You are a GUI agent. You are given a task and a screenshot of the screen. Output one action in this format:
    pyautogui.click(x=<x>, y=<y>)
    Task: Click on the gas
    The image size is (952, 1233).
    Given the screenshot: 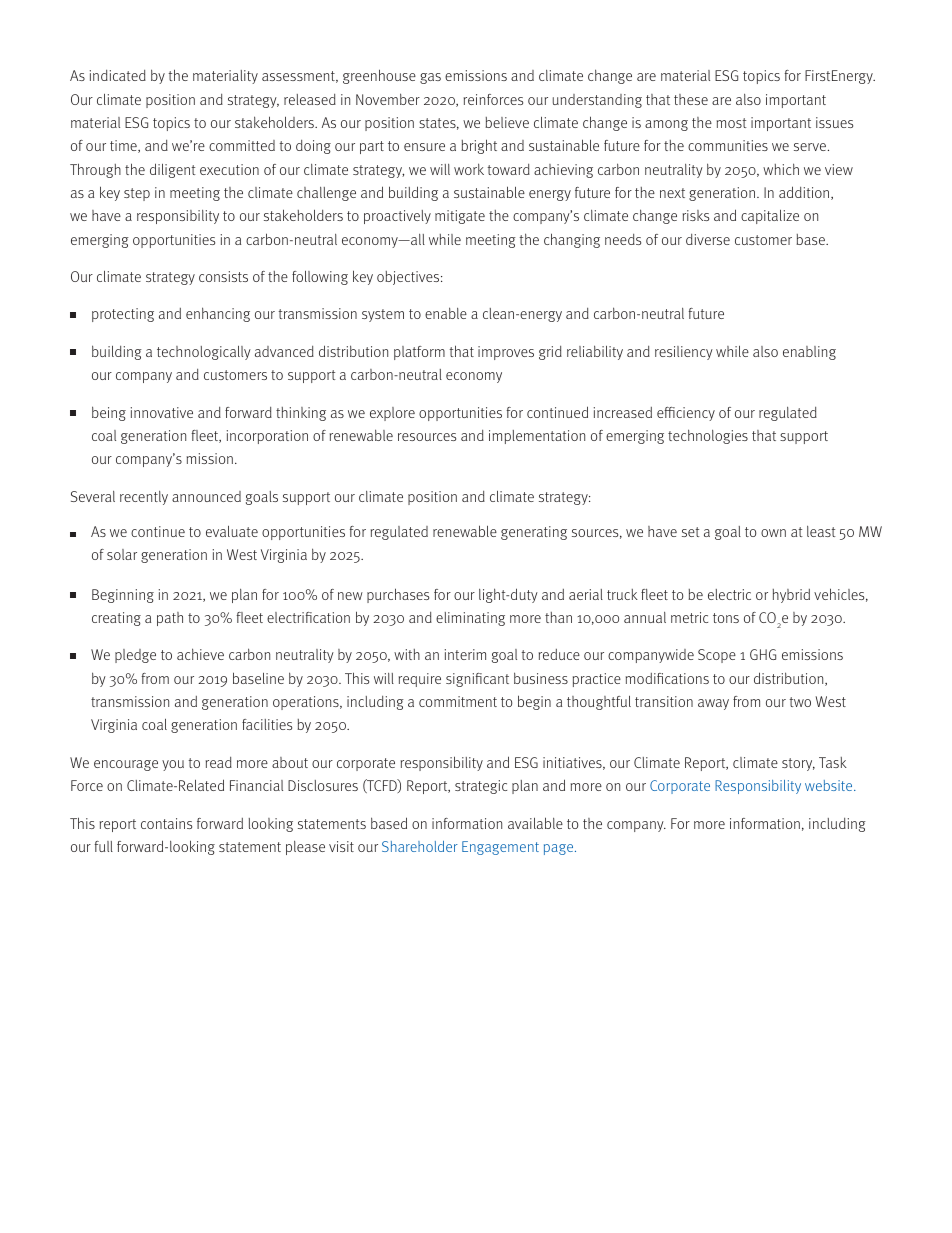 What is the action you would take?
    pyautogui.click(x=430, y=78)
